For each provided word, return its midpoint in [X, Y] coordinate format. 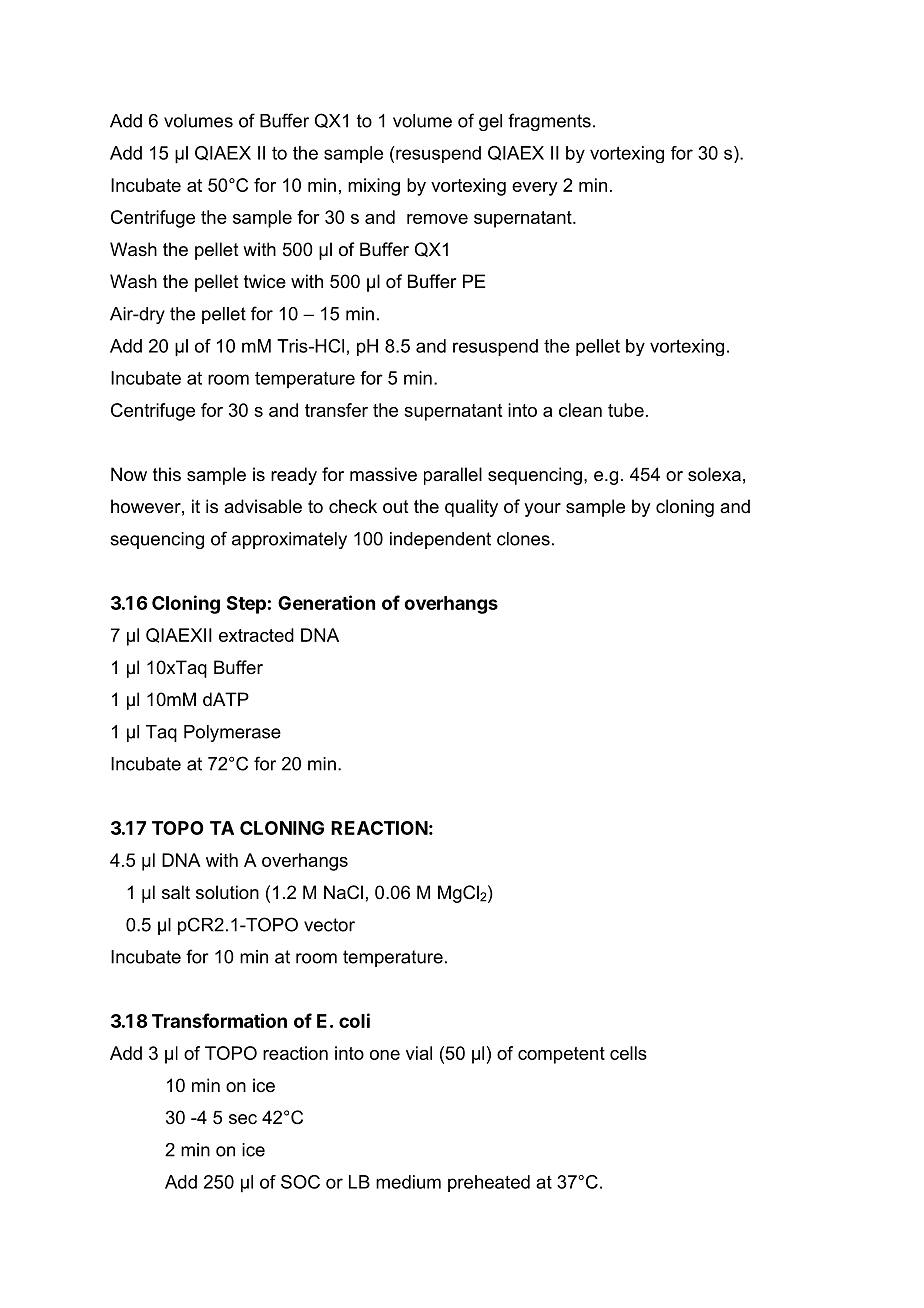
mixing [374, 187]
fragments [549, 122]
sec [243, 1119]
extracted [256, 635]
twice [265, 281]
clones [523, 539]
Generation [326, 602]
